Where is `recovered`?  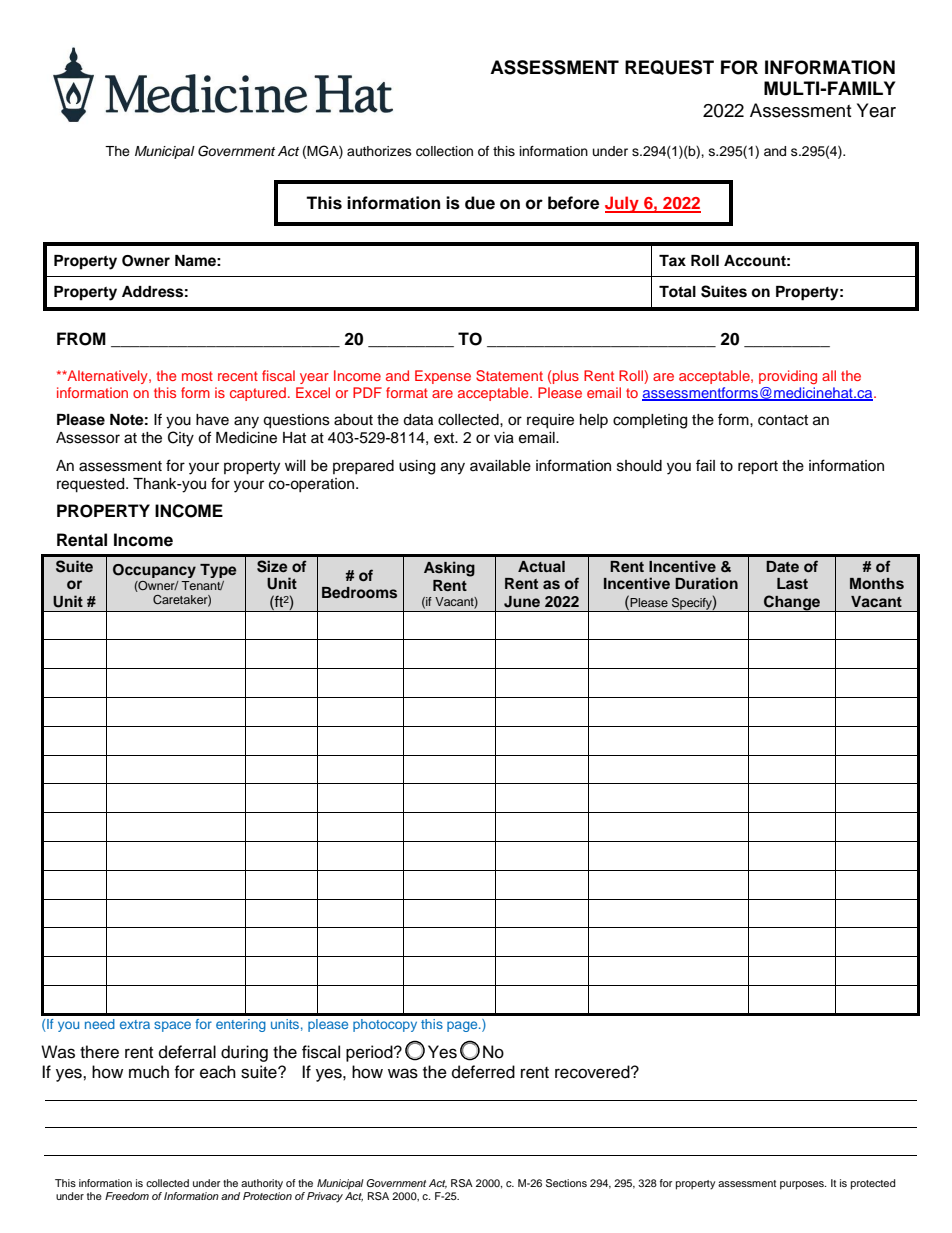 recovered is located at coordinates (593, 1072).
